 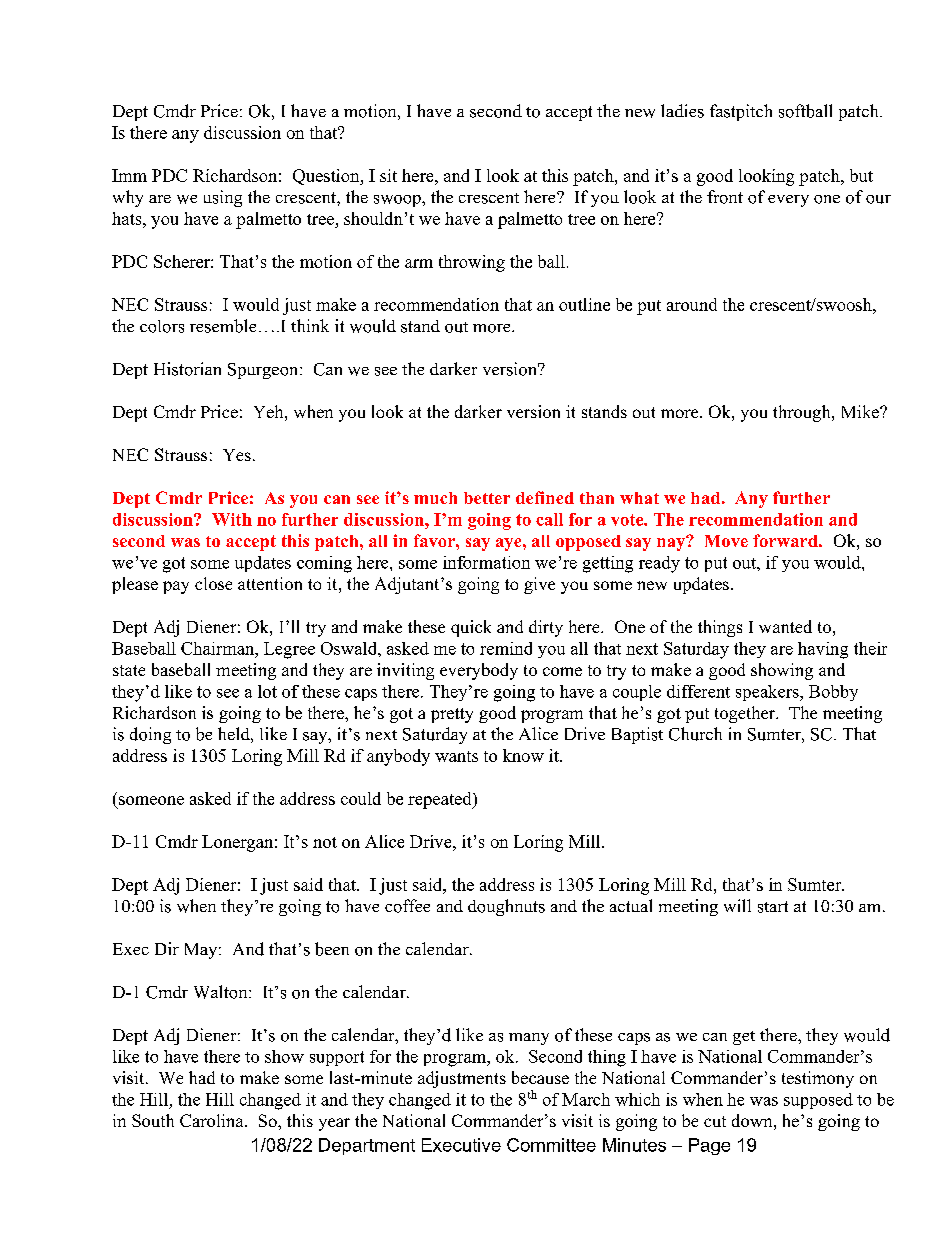 I want to click on swoop, so click(x=398, y=201).
